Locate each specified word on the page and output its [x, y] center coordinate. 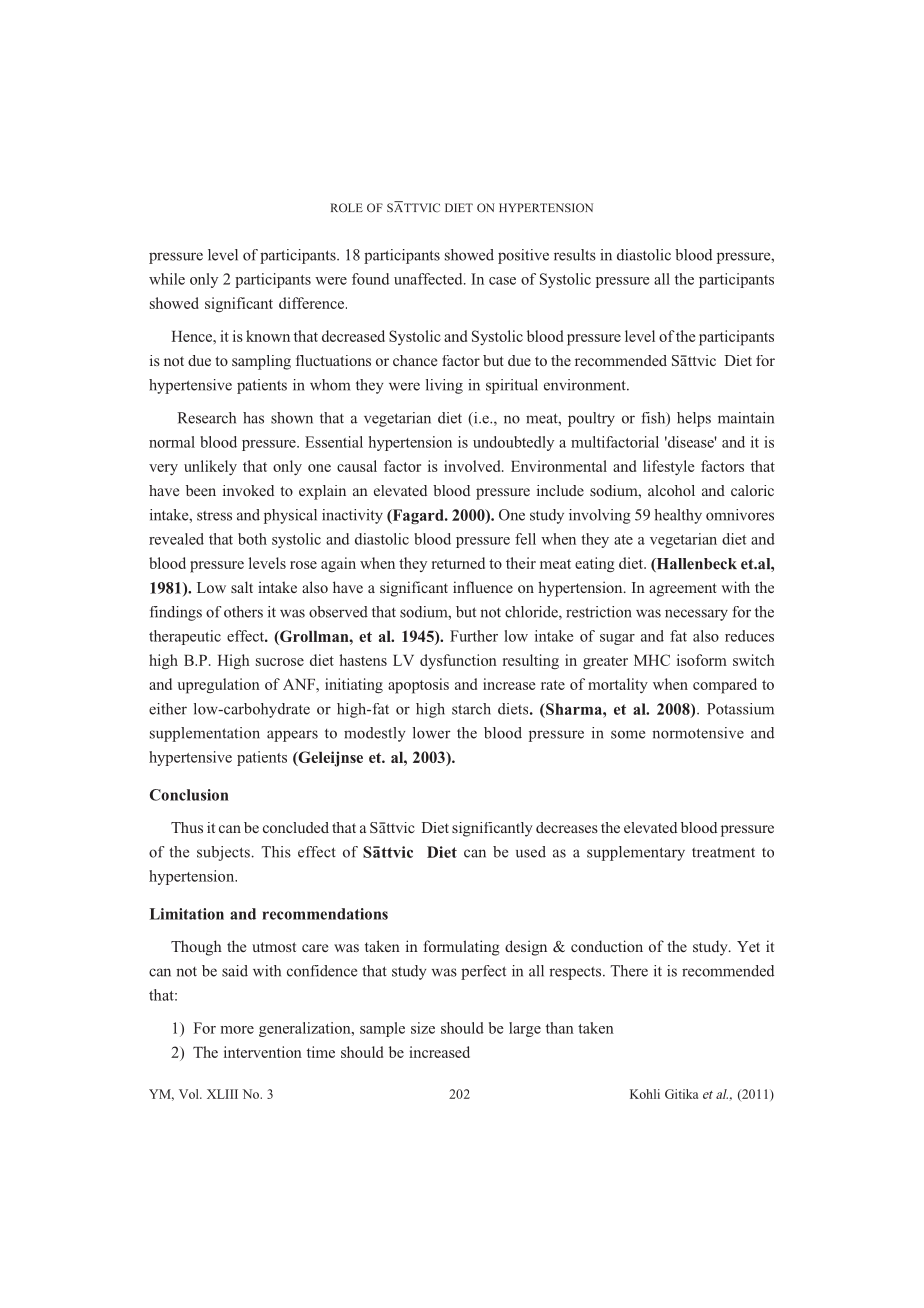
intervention [263, 1052]
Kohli [645, 1094]
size [423, 1028]
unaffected [429, 279]
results [575, 255]
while [167, 279]
